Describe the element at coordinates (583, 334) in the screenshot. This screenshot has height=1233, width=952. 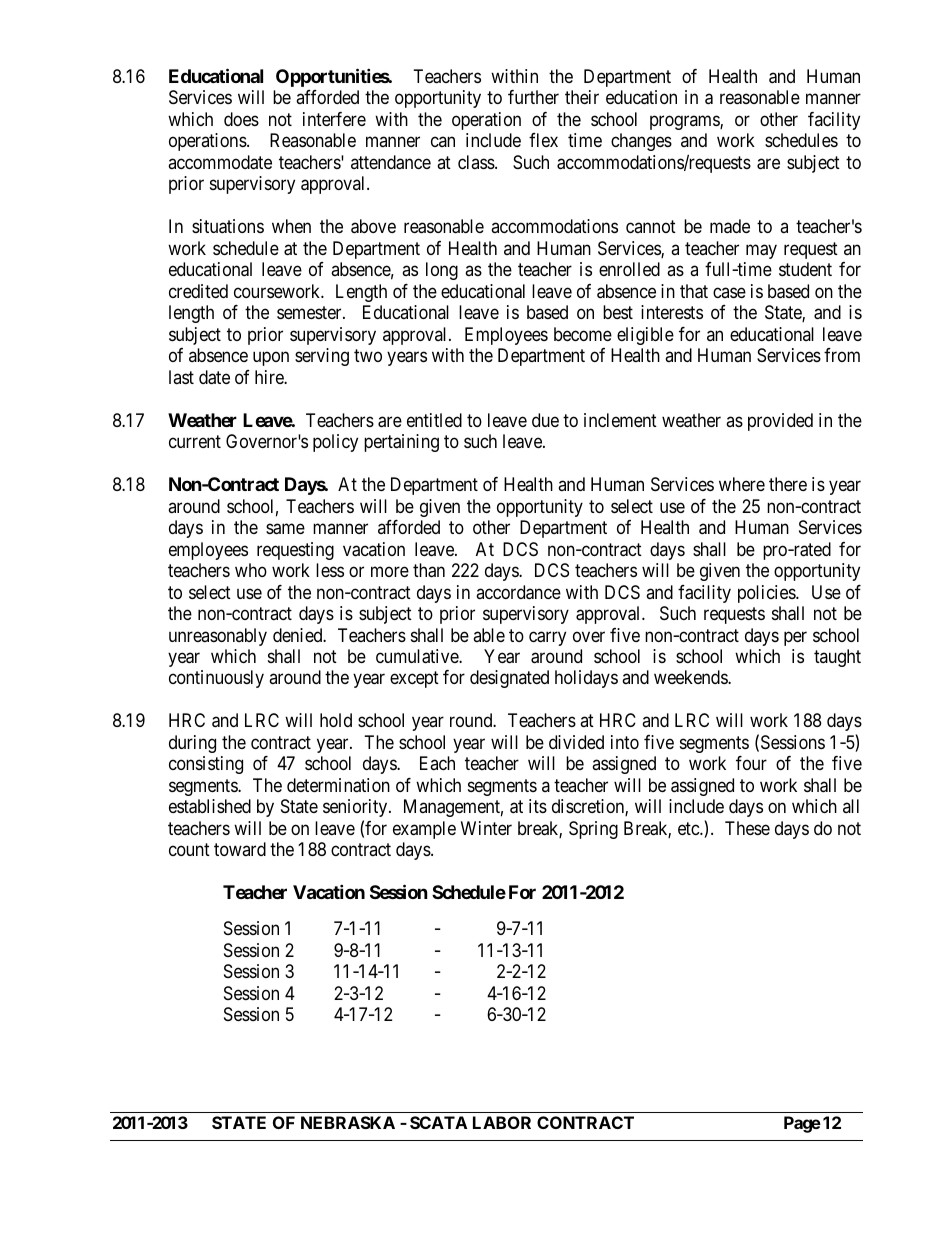
I see `become` at that location.
